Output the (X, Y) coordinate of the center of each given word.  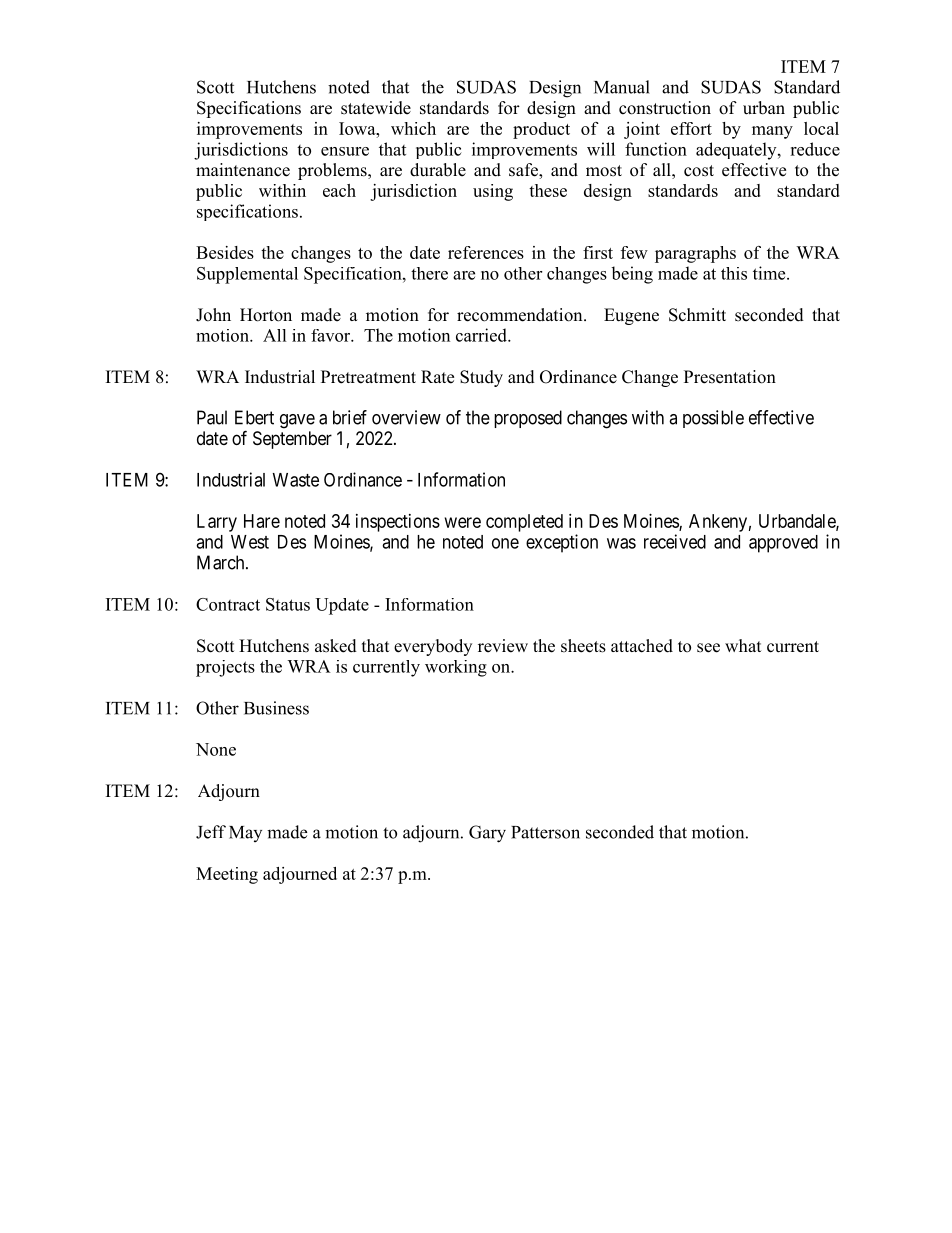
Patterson (545, 832)
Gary (487, 834)
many (772, 132)
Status (288, 604)
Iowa (358, 128)
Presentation (730, 377)
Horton (266, 315)
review (503, 646)
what (743, 645)
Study (481, 378)
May (245, 834)
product (541, 130)
